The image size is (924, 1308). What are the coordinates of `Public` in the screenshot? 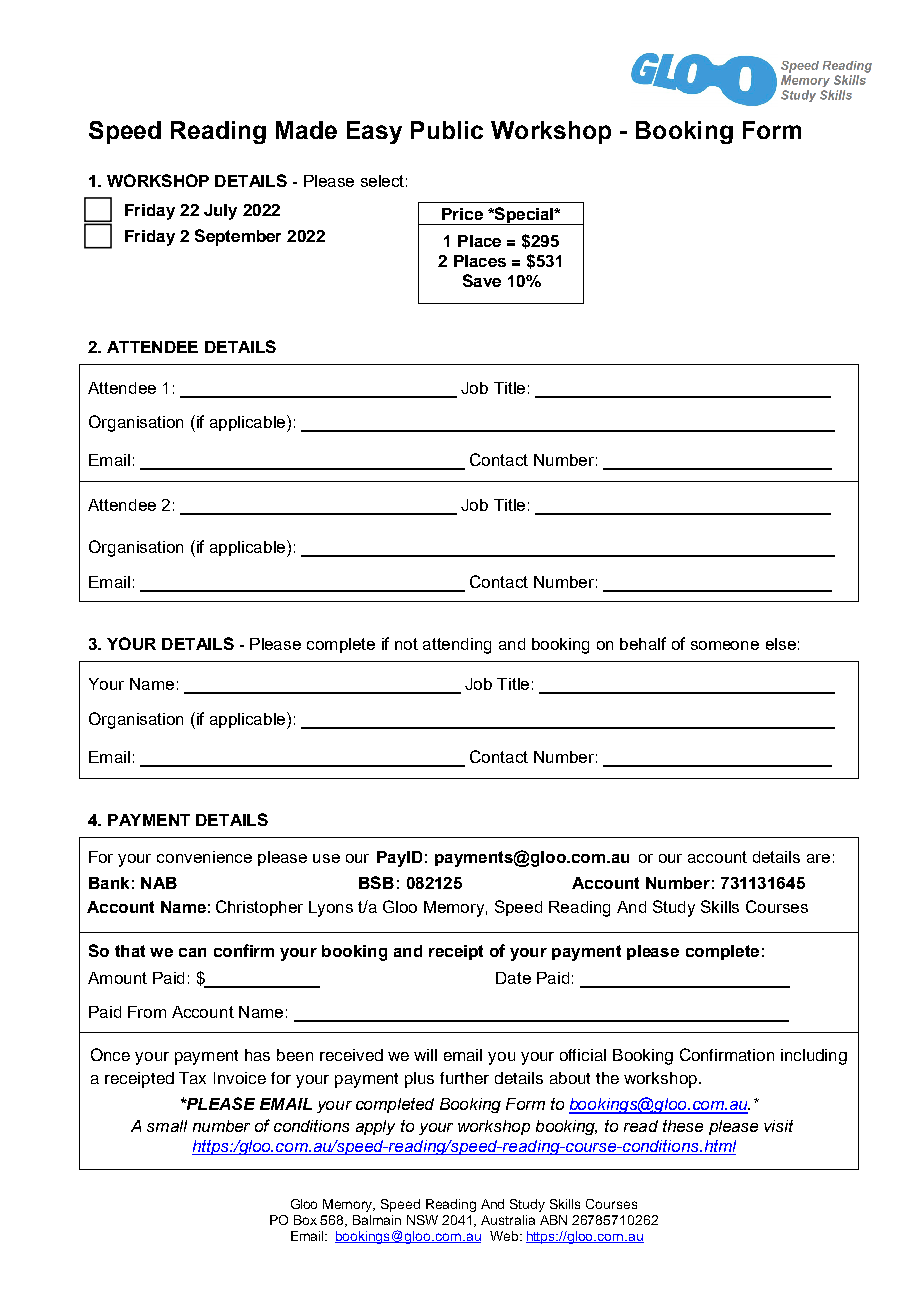 It's located at (447, 130).
